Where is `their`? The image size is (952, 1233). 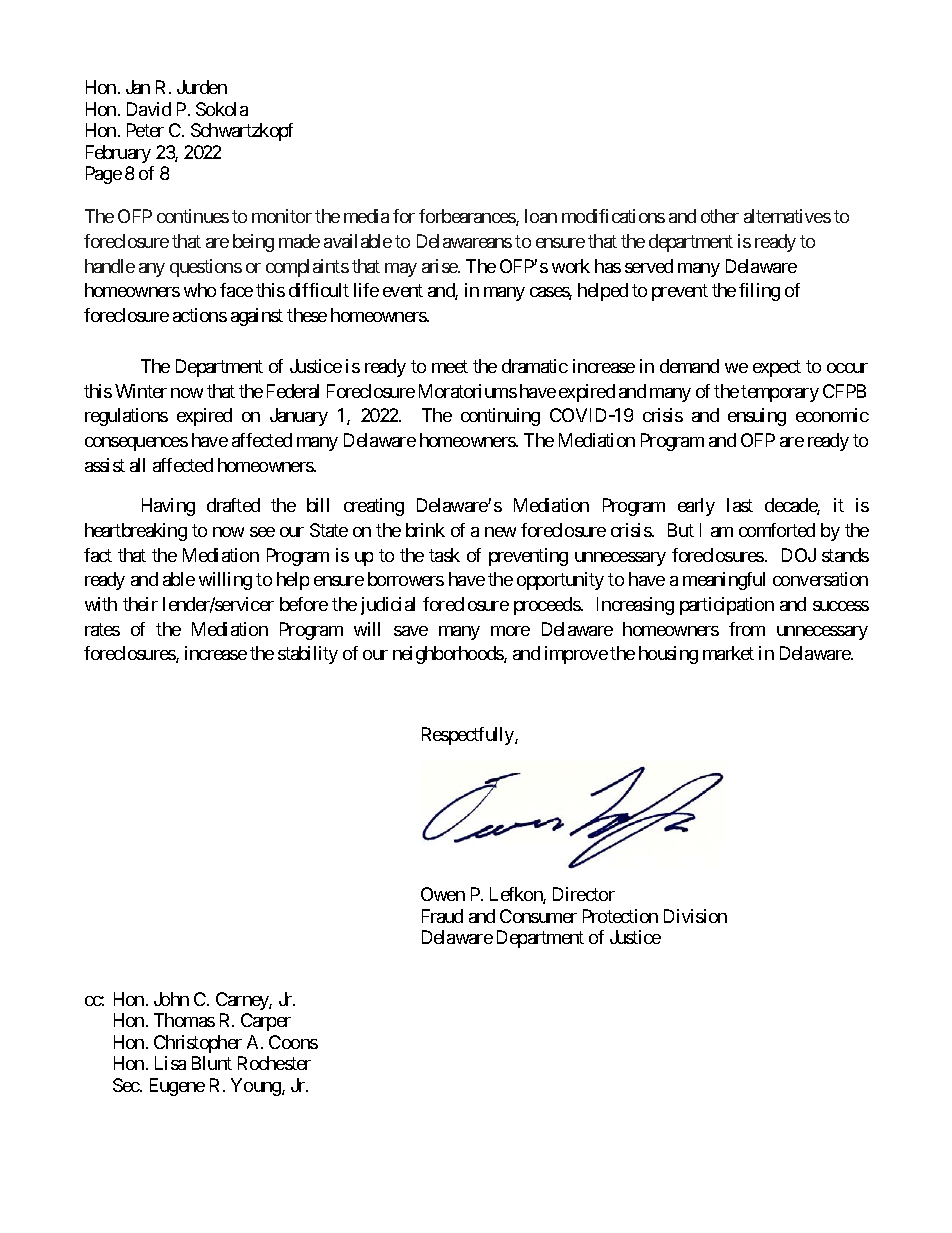
their is located at coordinates (140, 604).
